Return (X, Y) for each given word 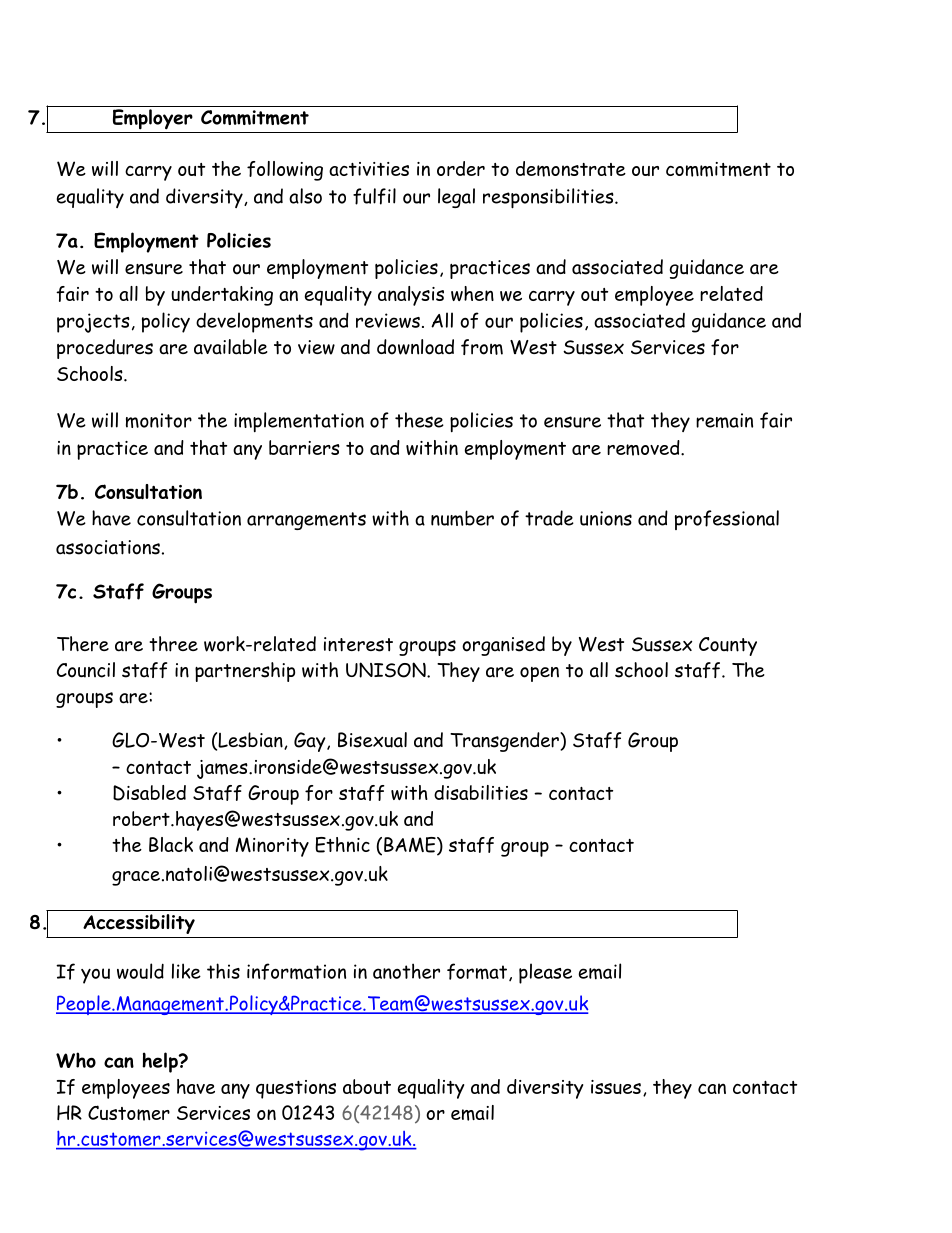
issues (616, 1087)
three (173, 644)
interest (358, 644)
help (161, 1062)
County (728, 646)
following (285, 171)
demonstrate (571, 169)
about (367, 1086)
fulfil (374, 196)
